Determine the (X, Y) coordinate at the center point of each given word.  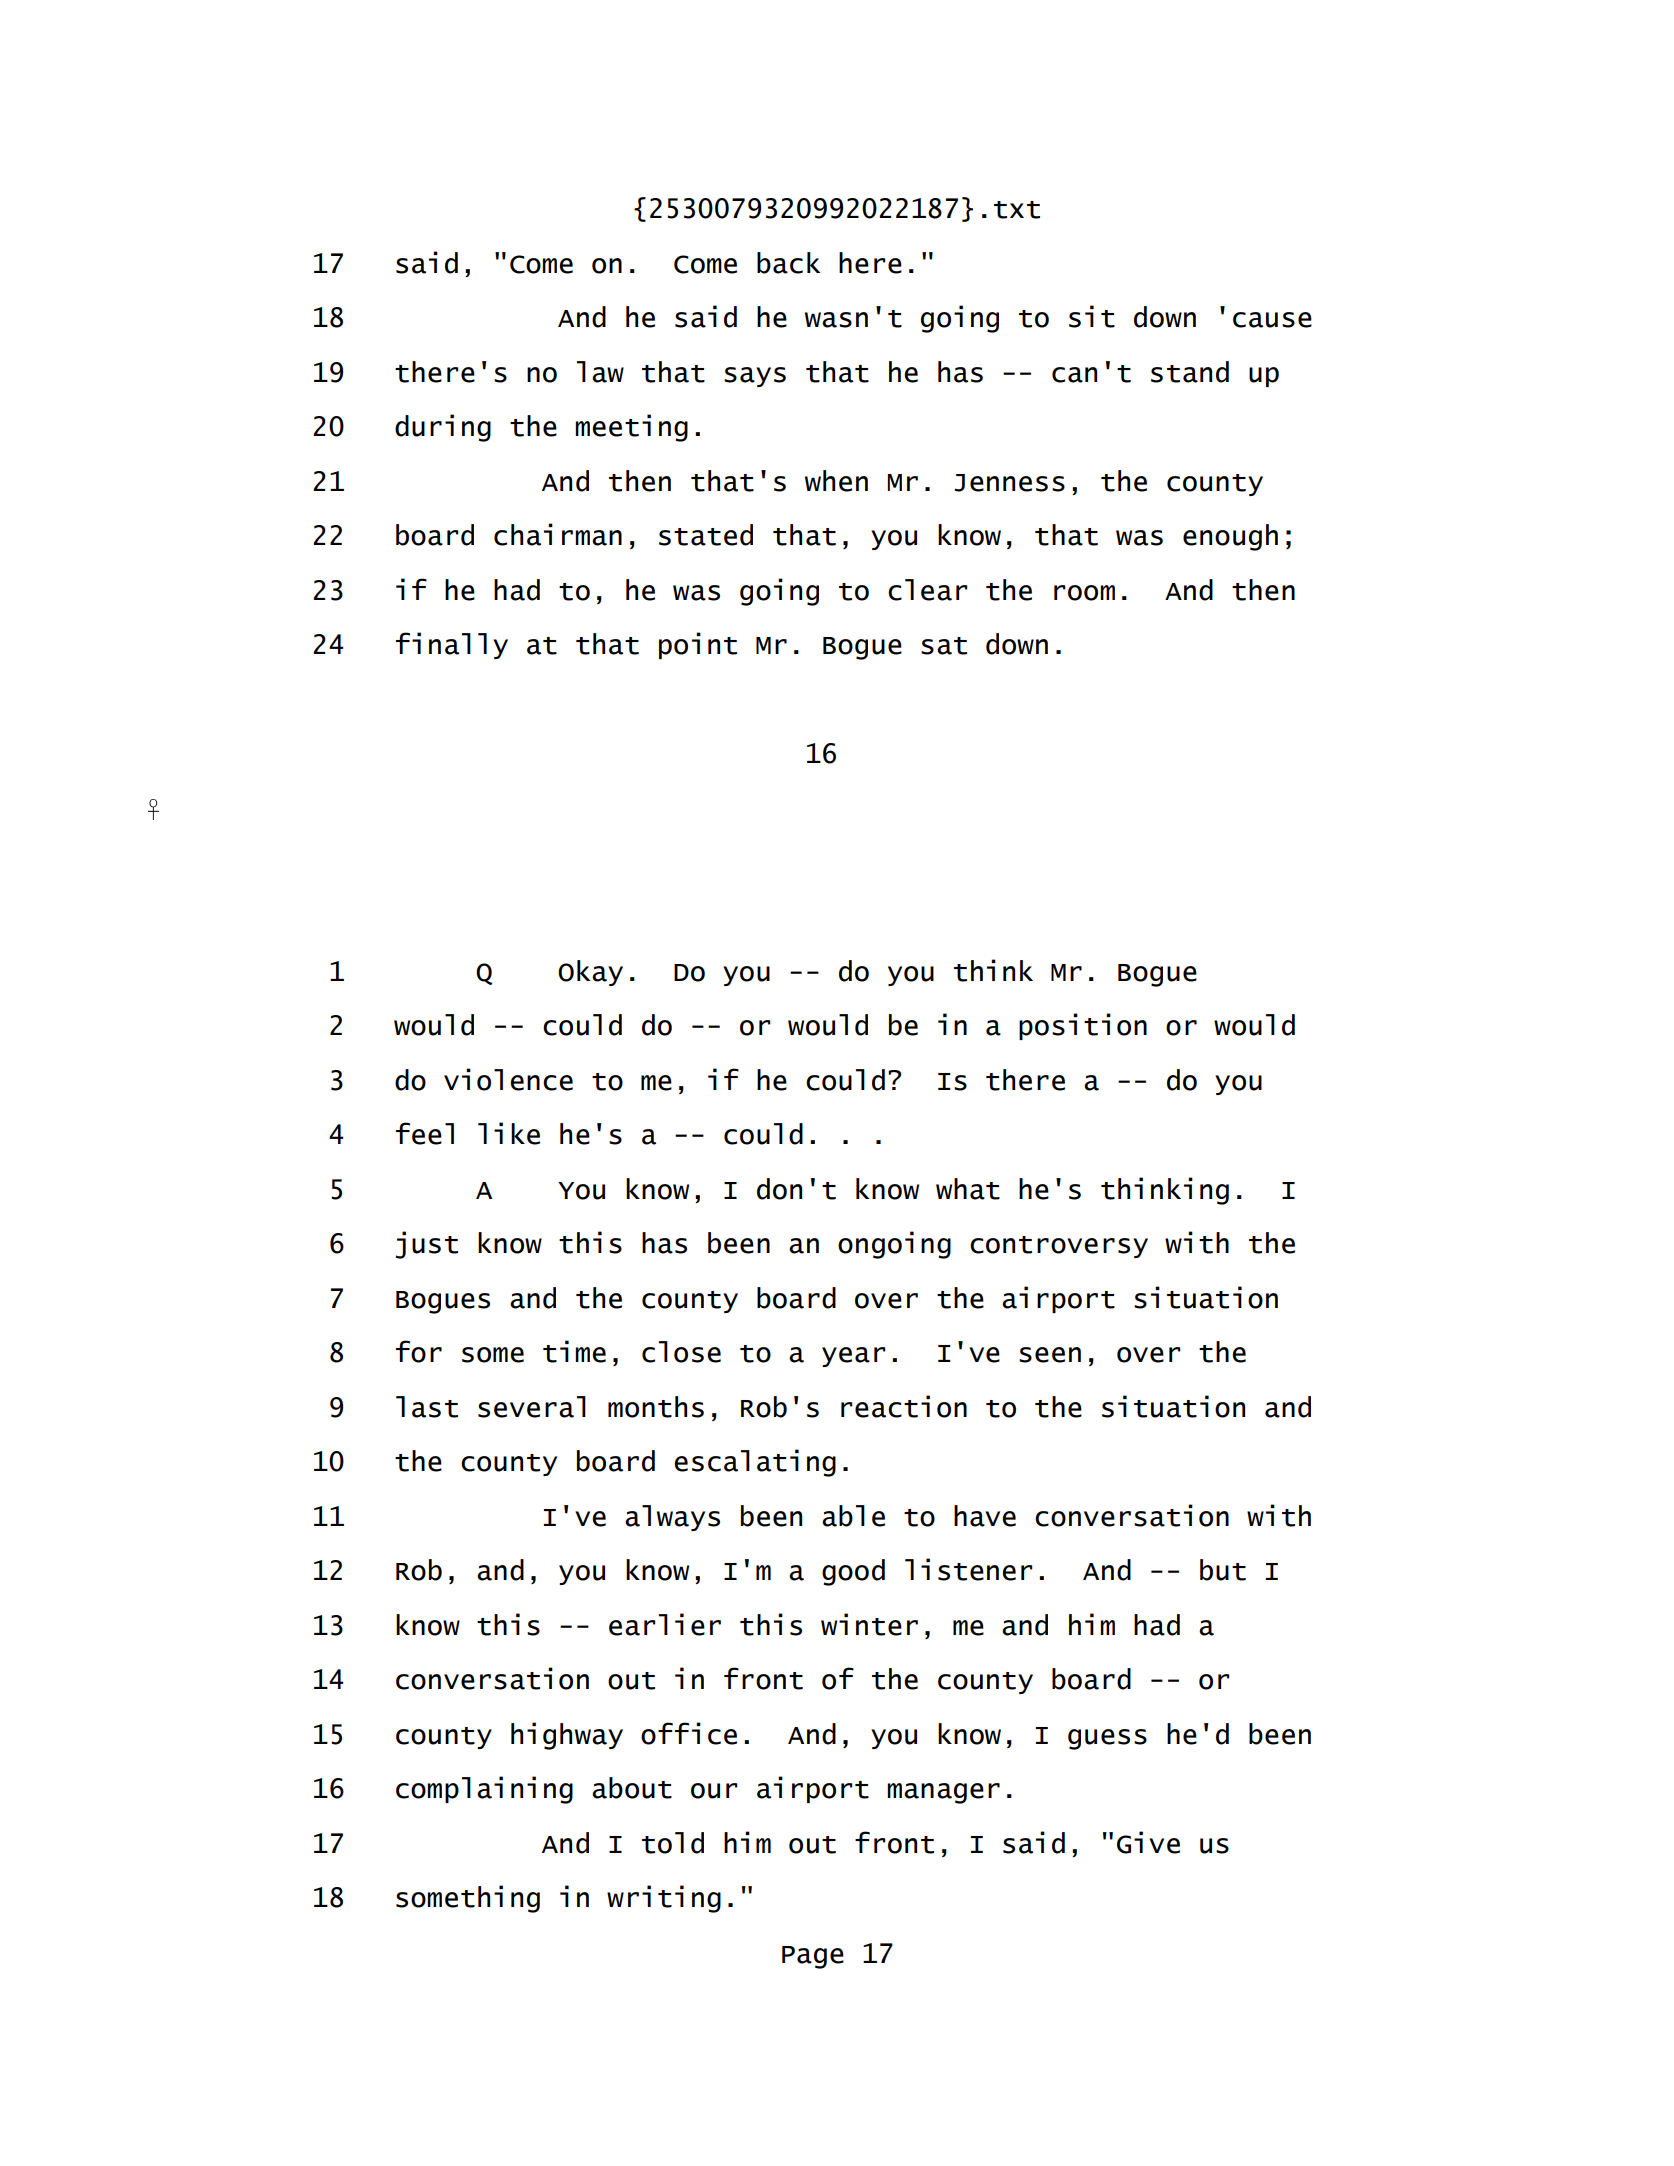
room (1084, 593)
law (600, 372)
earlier (665, 1624)
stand (1190, 372)
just (427, 1245)
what (968, 1189)
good (853, 1572)
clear (927, 590)
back (788, 263)
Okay (590, 973)
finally (452, 645)
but (1223, 1570)
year (853, 1357)
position (1083, 1026)
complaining (484, 1790)
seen (1050, 1355)
